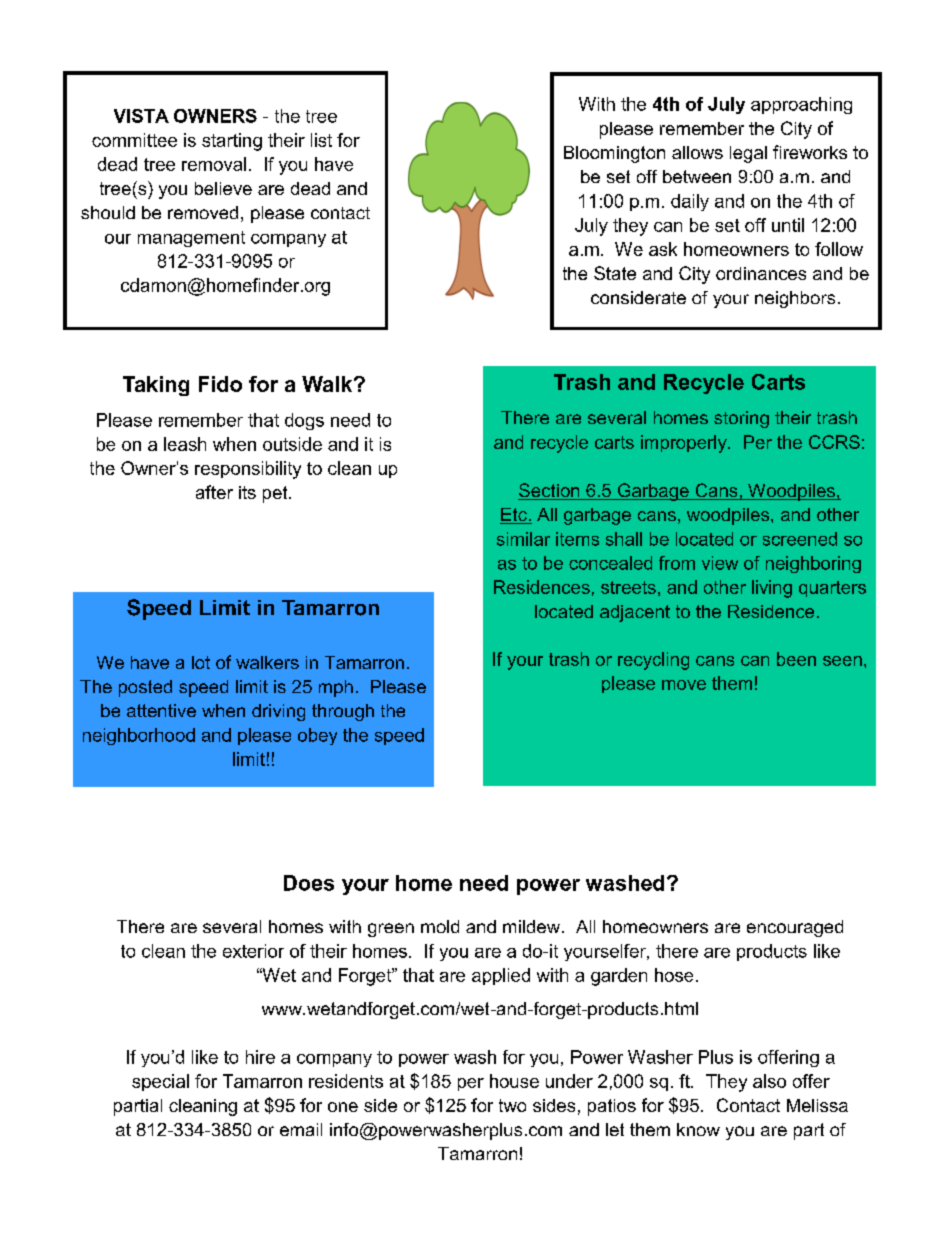 The image size is (952, 1233). Describe the element at coordinates (220, 384) in the screenshot. I see `Fido` at that location.
